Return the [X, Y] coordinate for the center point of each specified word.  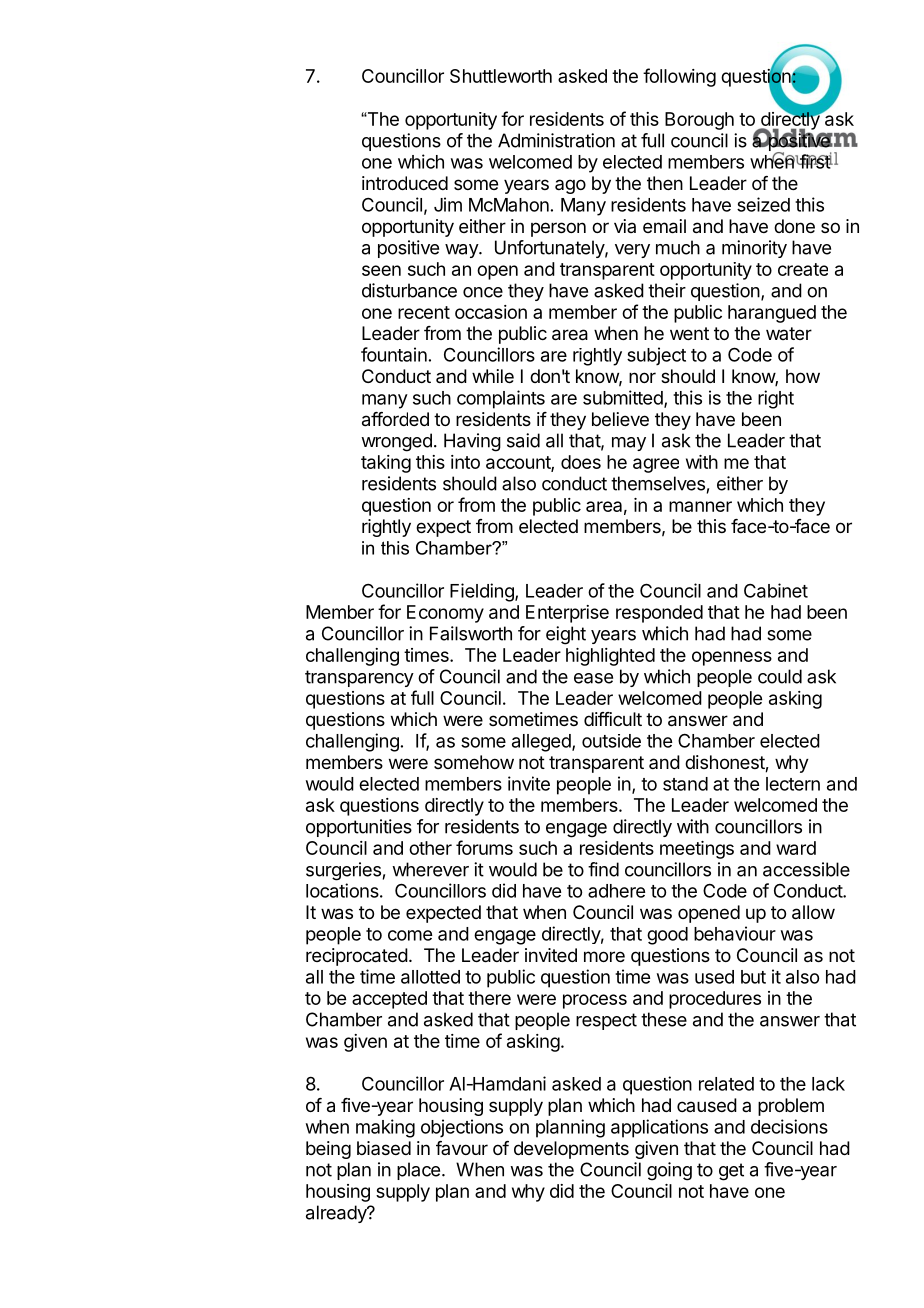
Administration [556, 140]
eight [566, 635]
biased [384, 1148]
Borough [699, 121]
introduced [405, 183]
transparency [359, 678]
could [780, 676]
